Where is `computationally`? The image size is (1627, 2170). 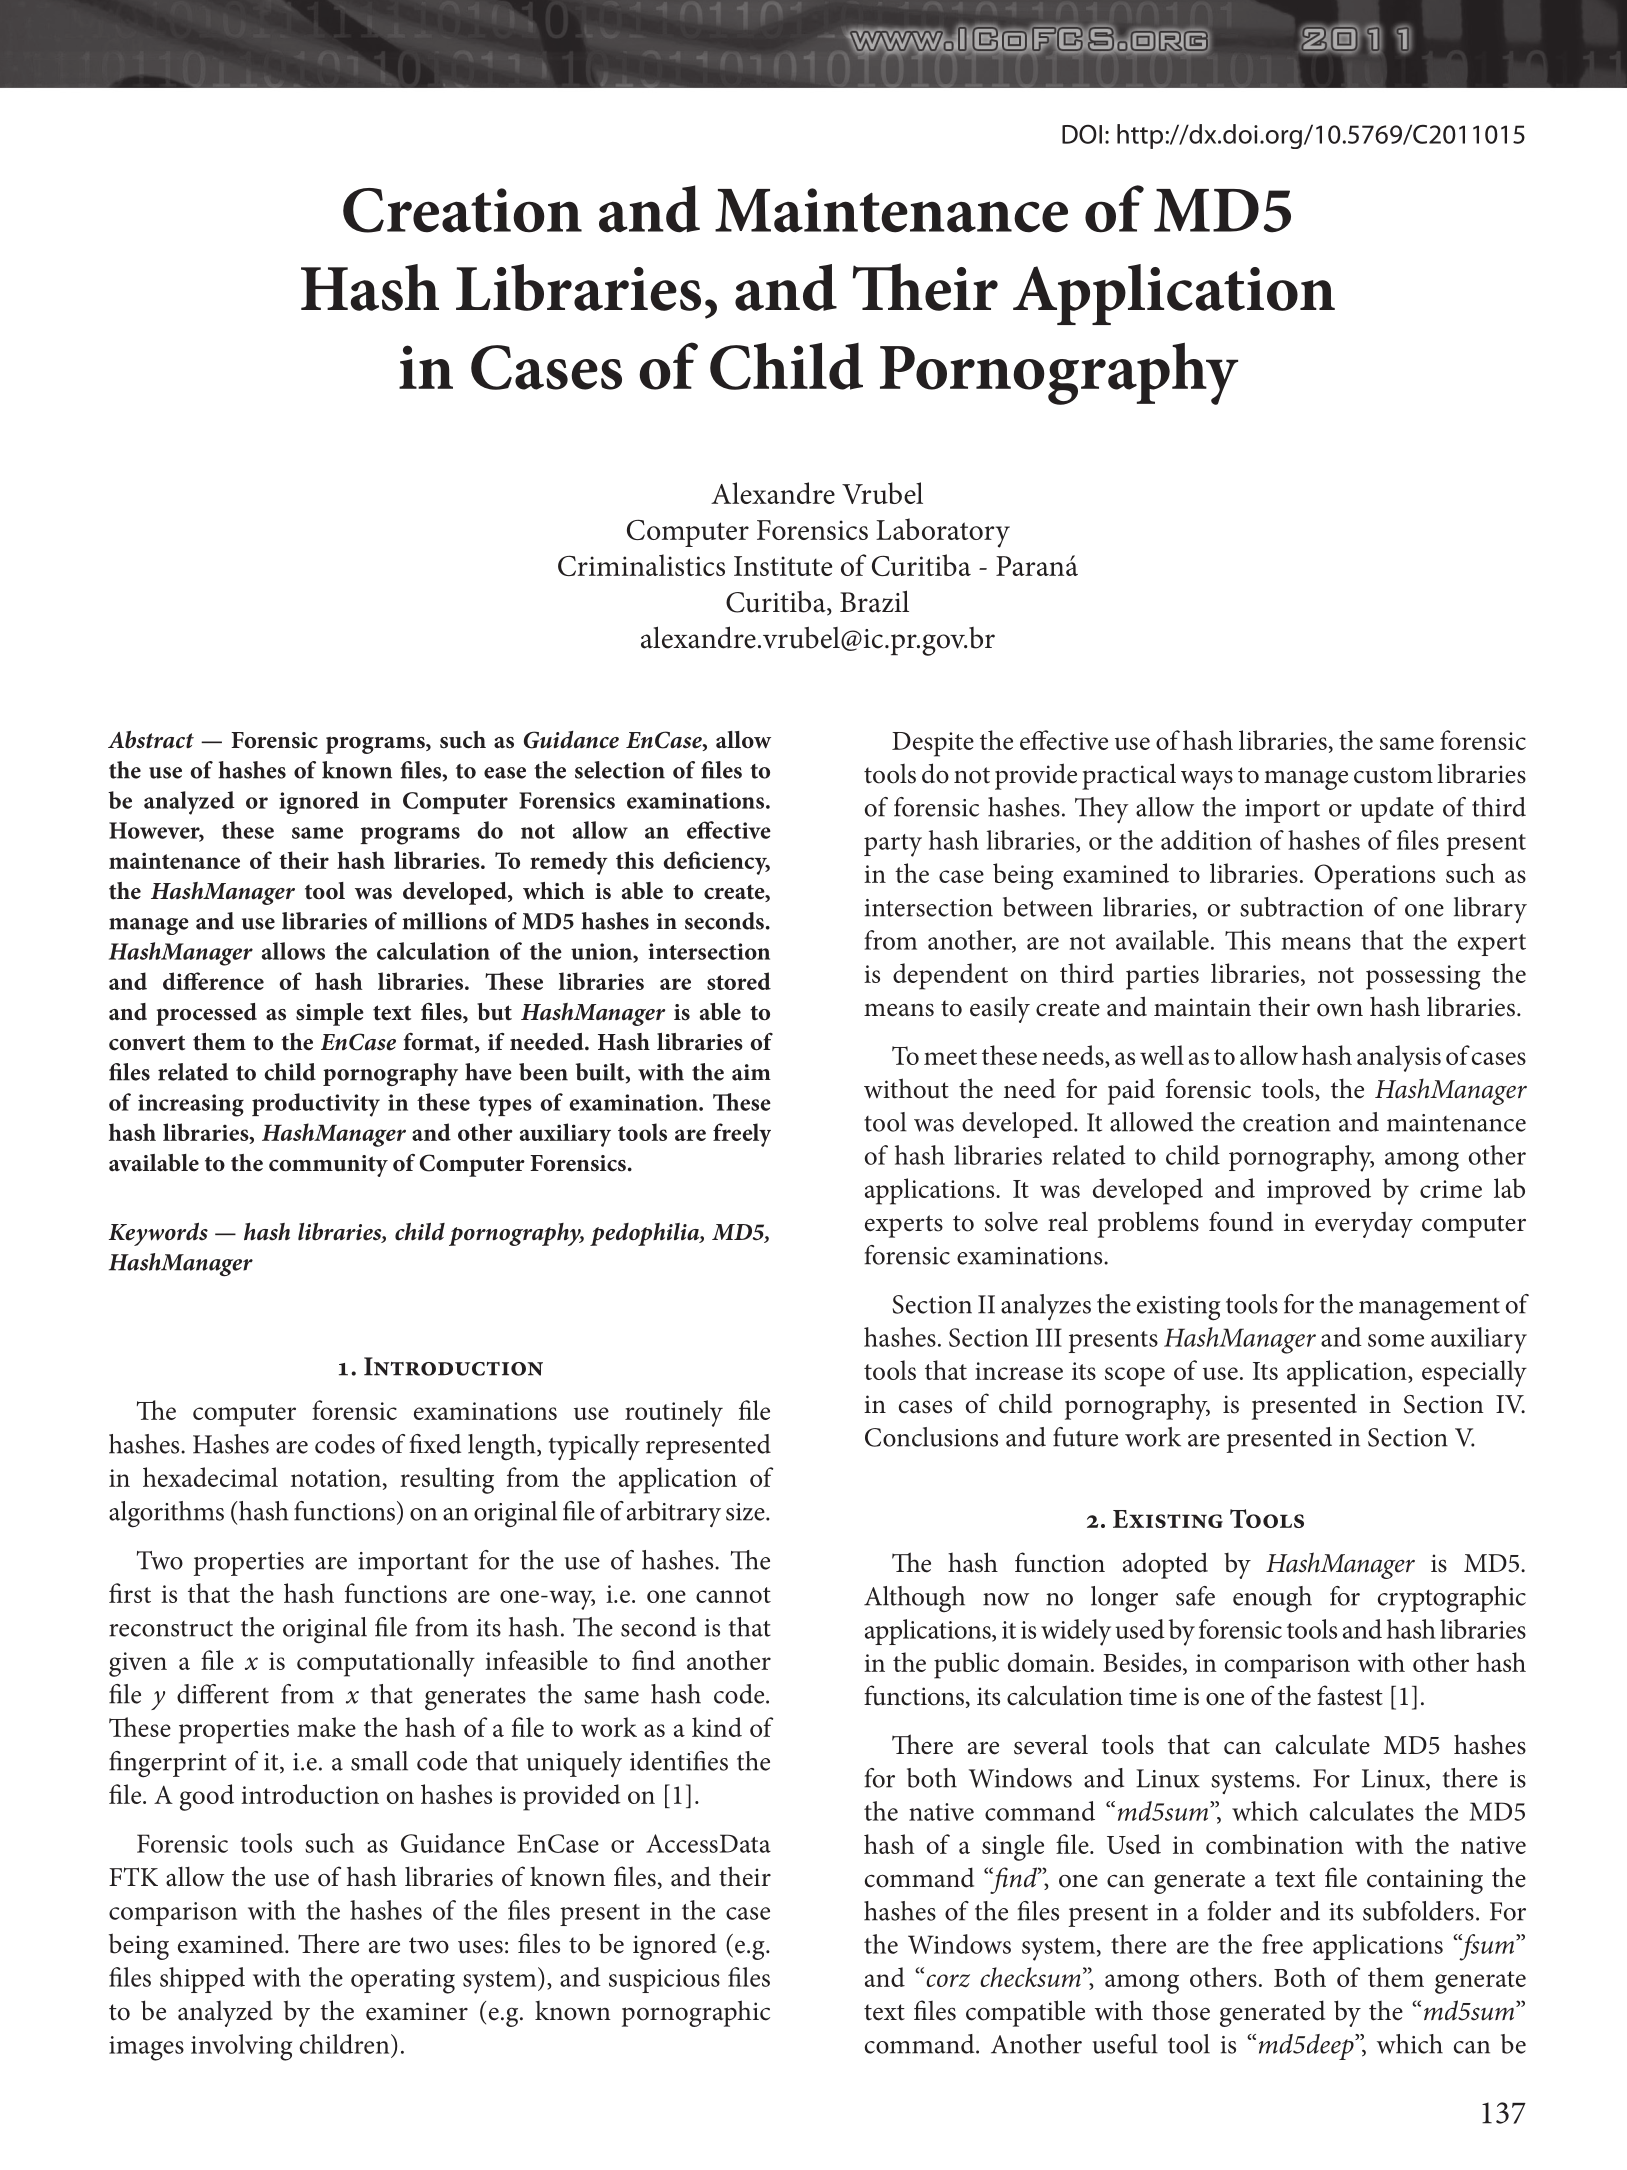
computationally is located at coordinates (386, 1663).
